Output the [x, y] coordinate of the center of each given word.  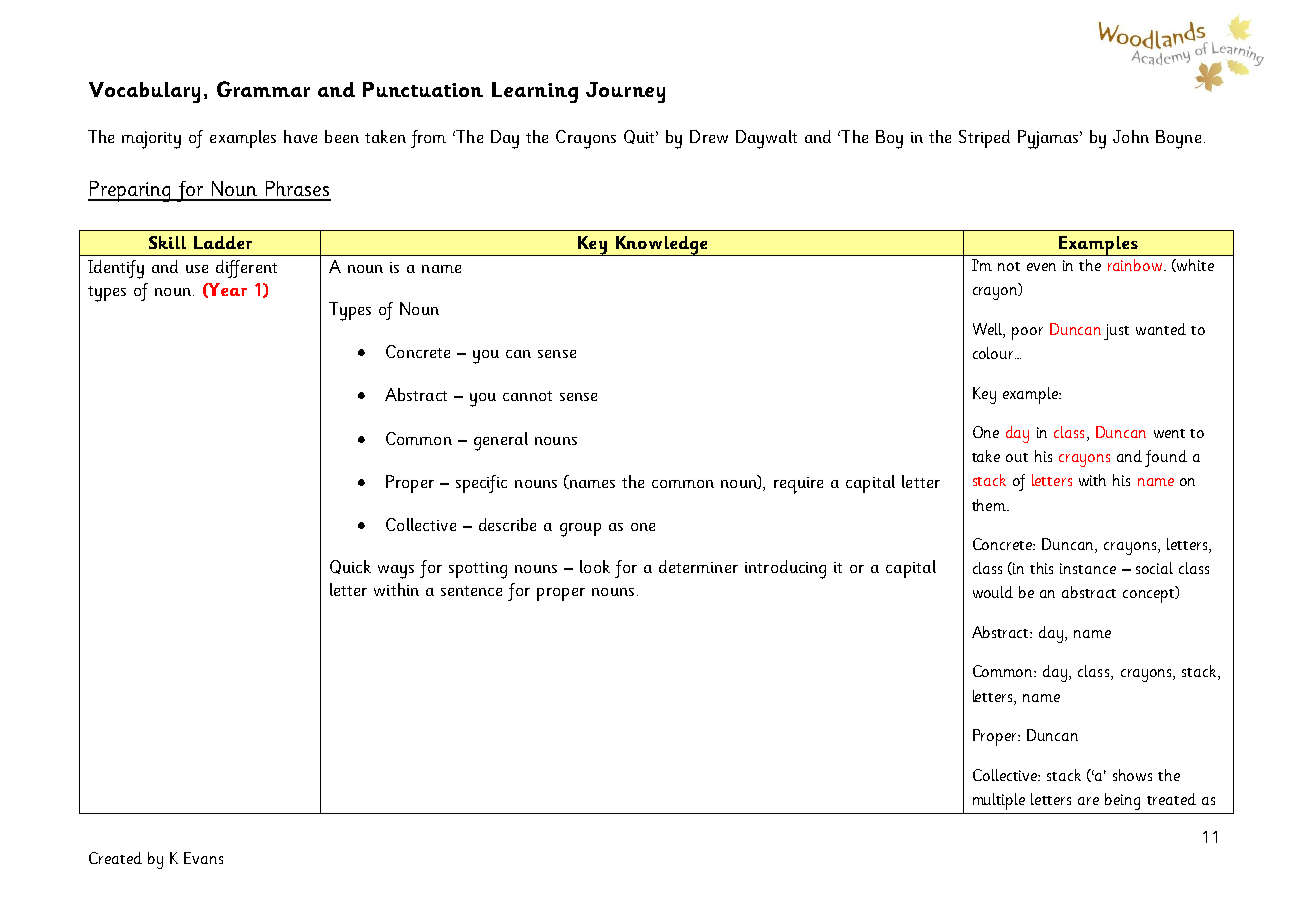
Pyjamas [1049, 139]
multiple [999, 801]
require [798, 485]
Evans [203, 858]
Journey [625, 92]
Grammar [263, 89]
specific [481, 484]
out [1017, 457]
